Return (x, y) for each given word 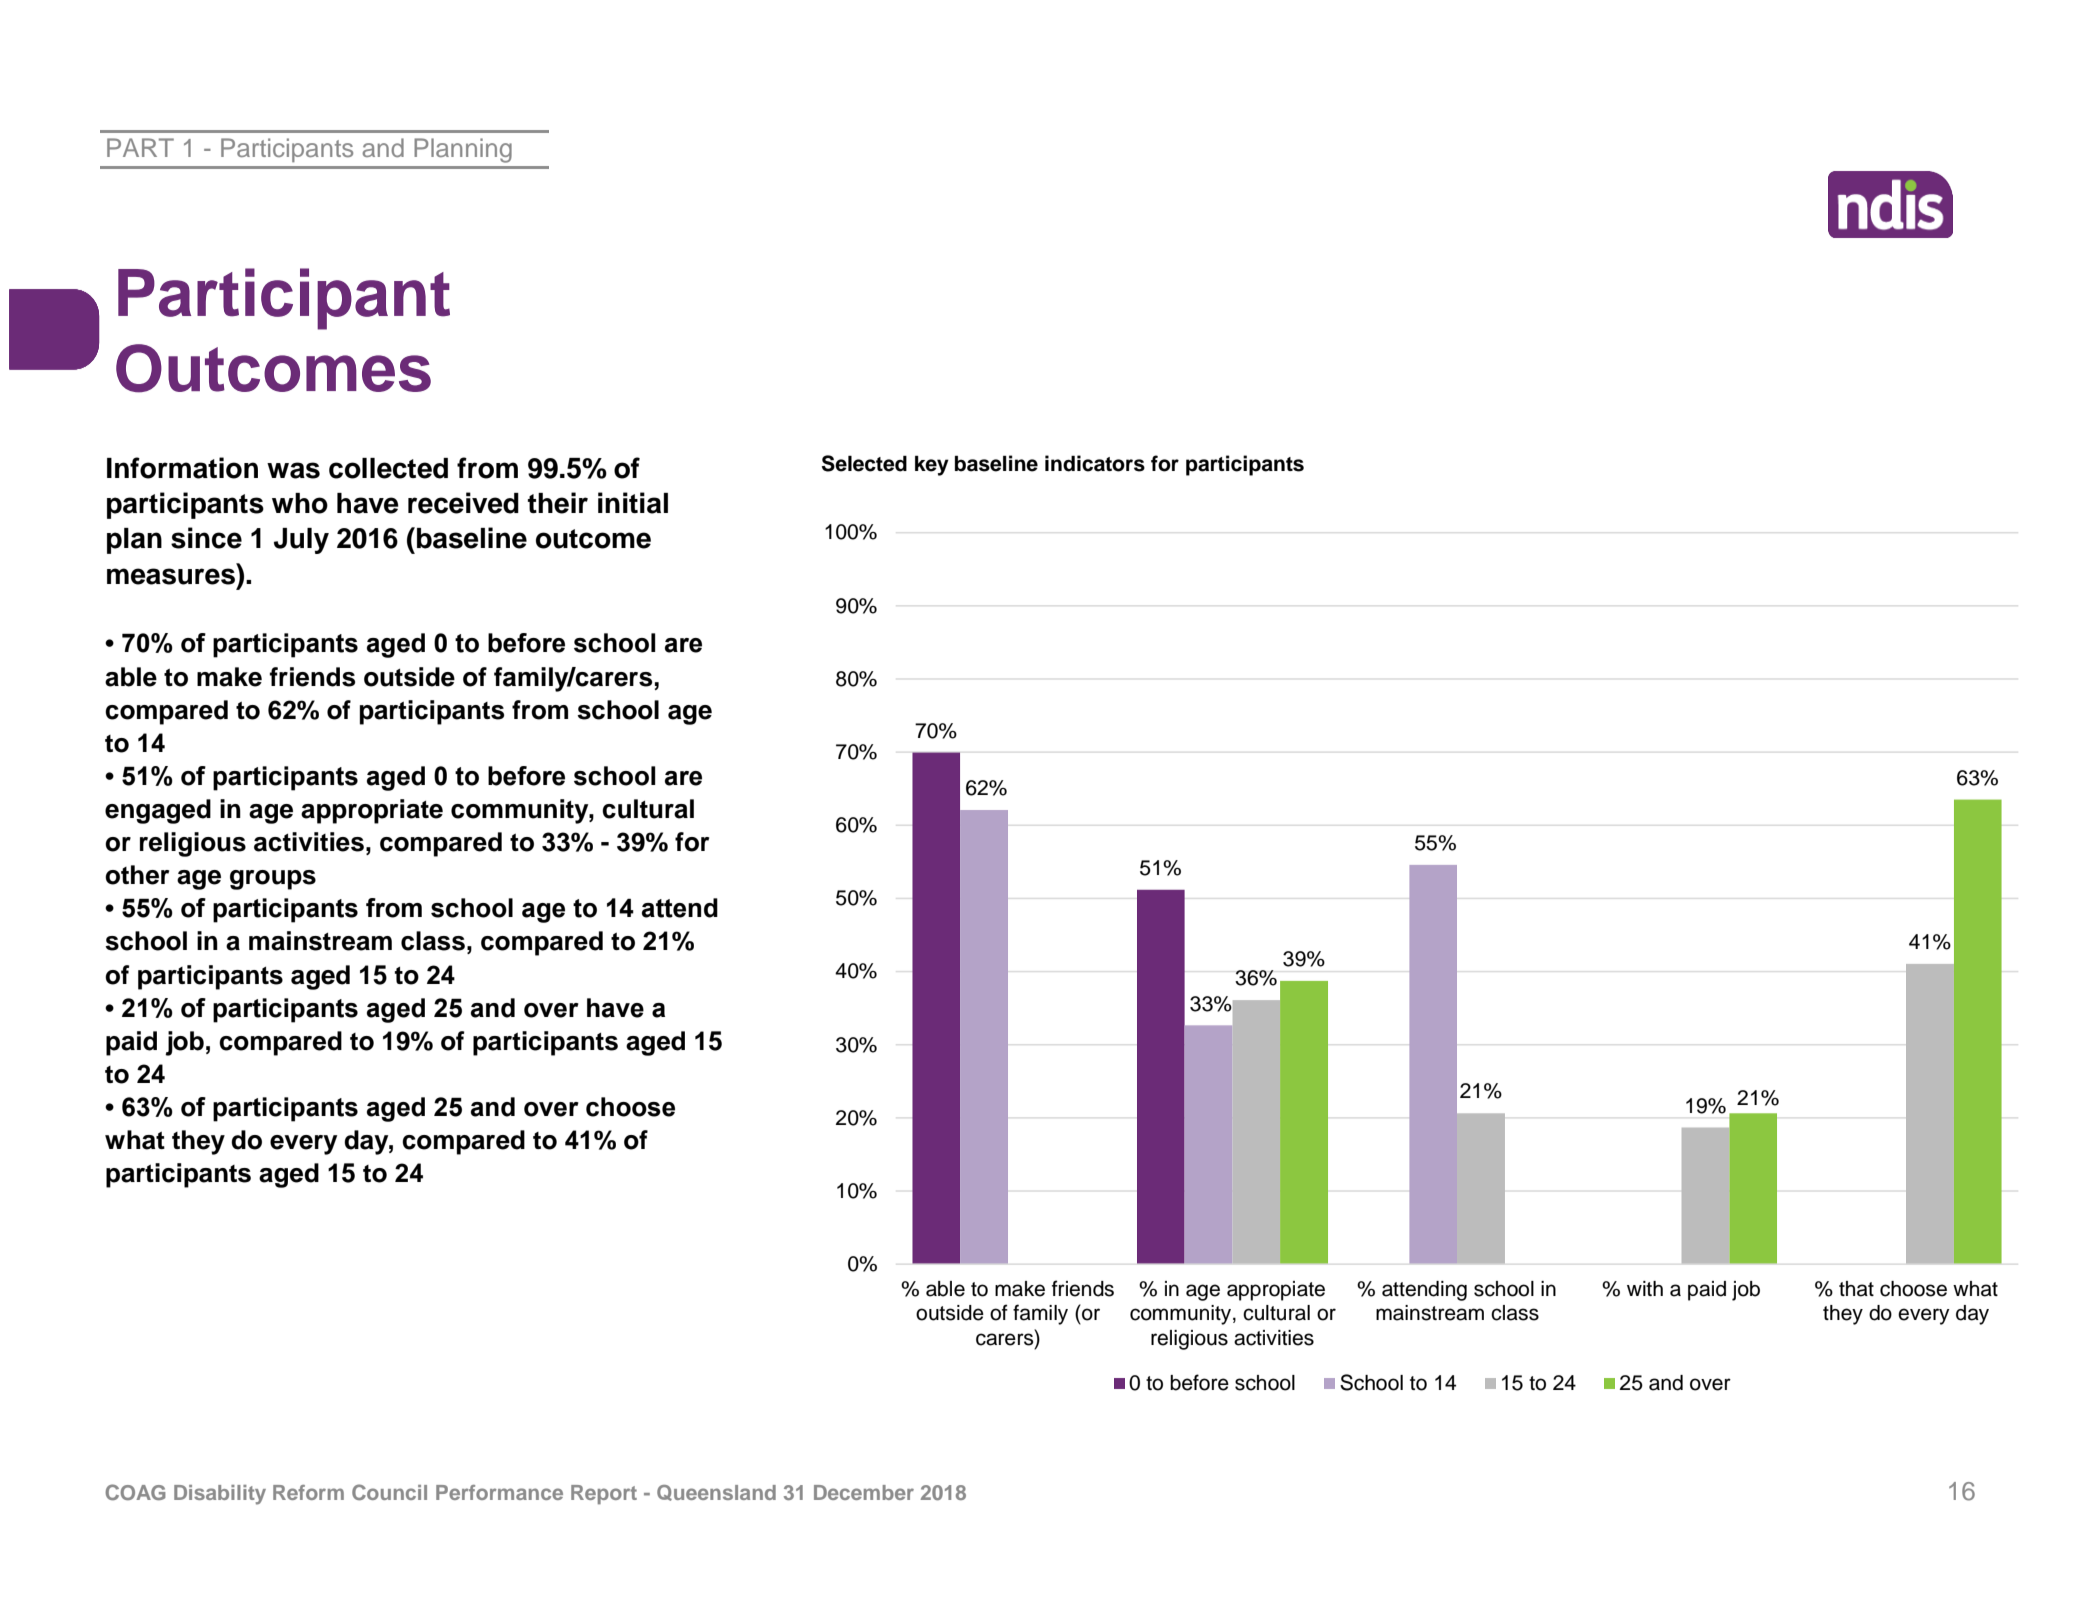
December (864, 1492)
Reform (308, 1492)
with (1645, 1288)
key (932, 465)
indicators (1095, 463)
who (300, 503)
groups (273, 880)
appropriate (372, 811)
